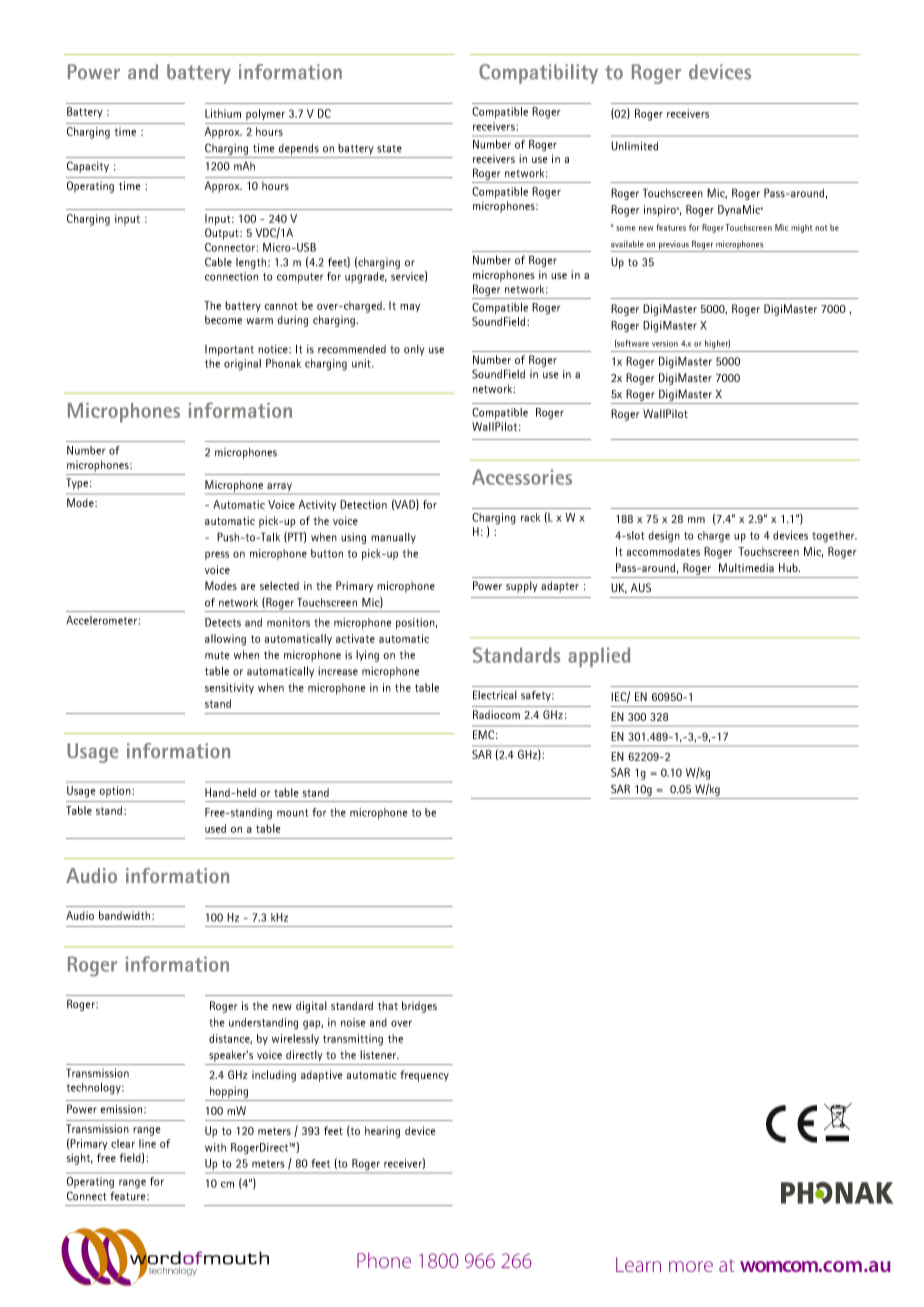 This screenshot has width=924, height=1307. What do you see at coordinates (424, 1076) in the screenshot?
I see `frequency` at bounding box center [424, 1076].
